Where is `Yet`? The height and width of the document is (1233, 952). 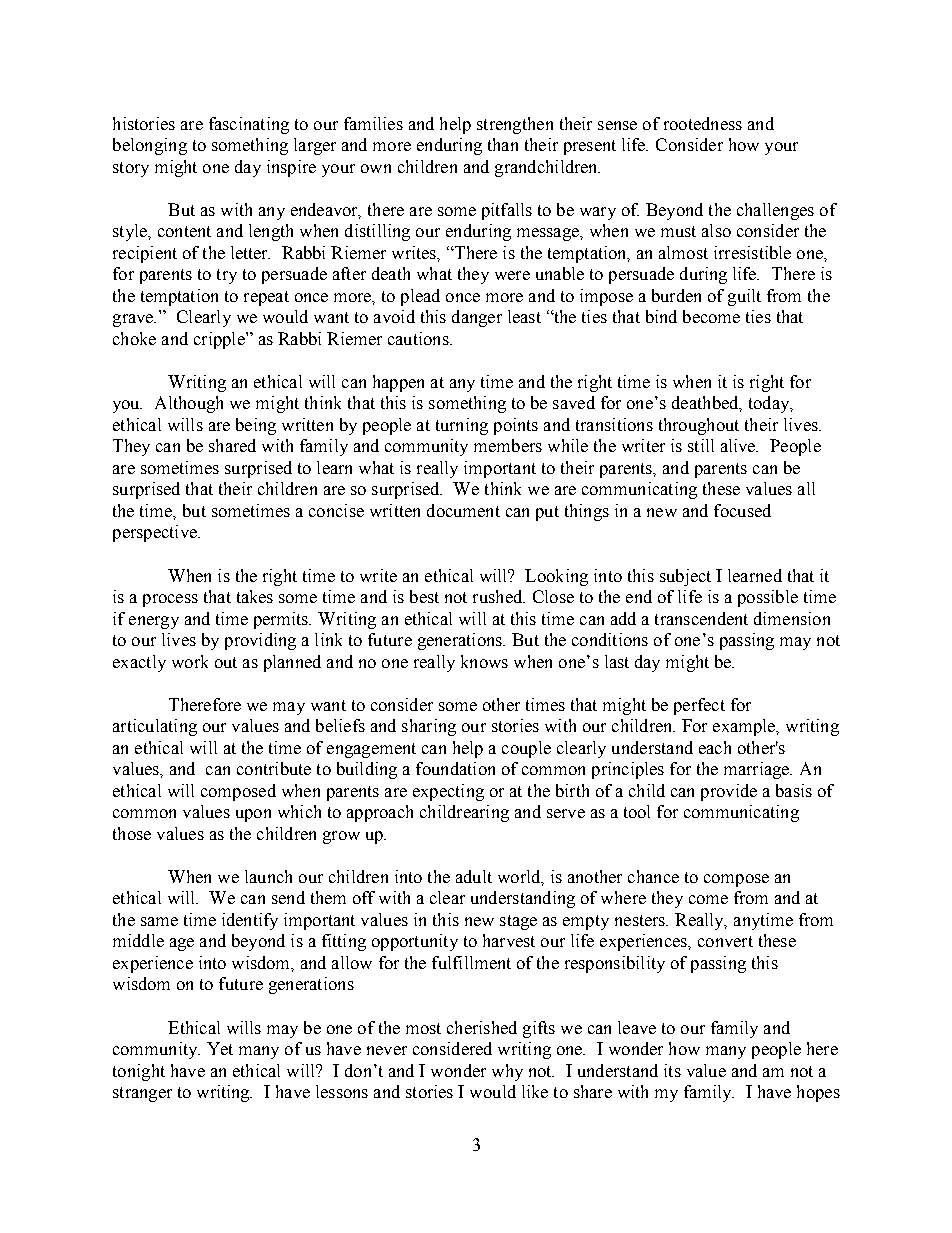
Yet is located at coordinates (220, 1048).
